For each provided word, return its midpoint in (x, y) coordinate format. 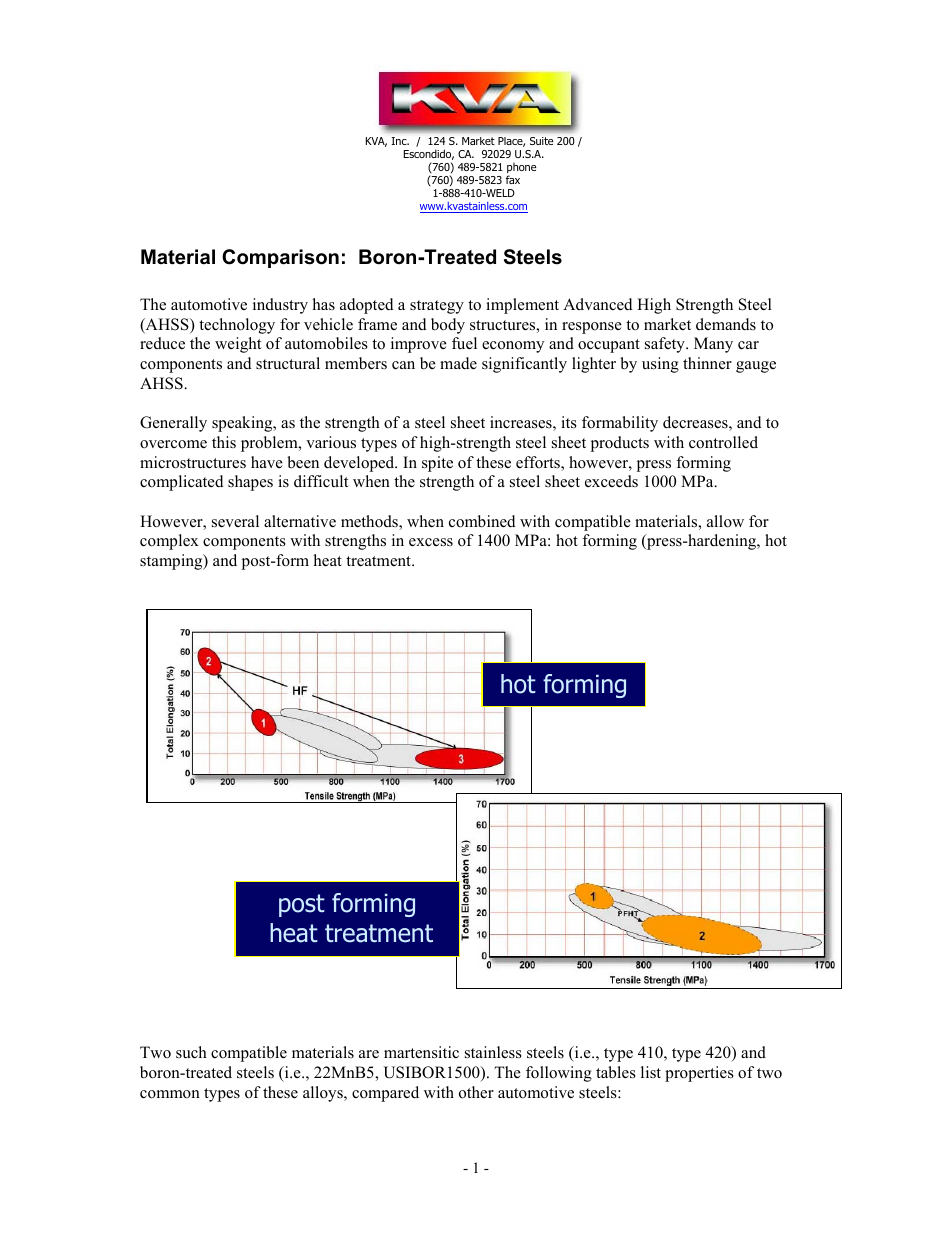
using (660, 365)
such (191, 1052)
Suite (541, 141)
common (170, 1094)
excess (431, 542)
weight (238, 345)
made (458, 363)
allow (725, 521)
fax (513, 179)
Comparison (280, 258)
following (559, 1074)
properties (699, 1074)
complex (169, 542)
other (476, 1092)
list (651, 1072)
